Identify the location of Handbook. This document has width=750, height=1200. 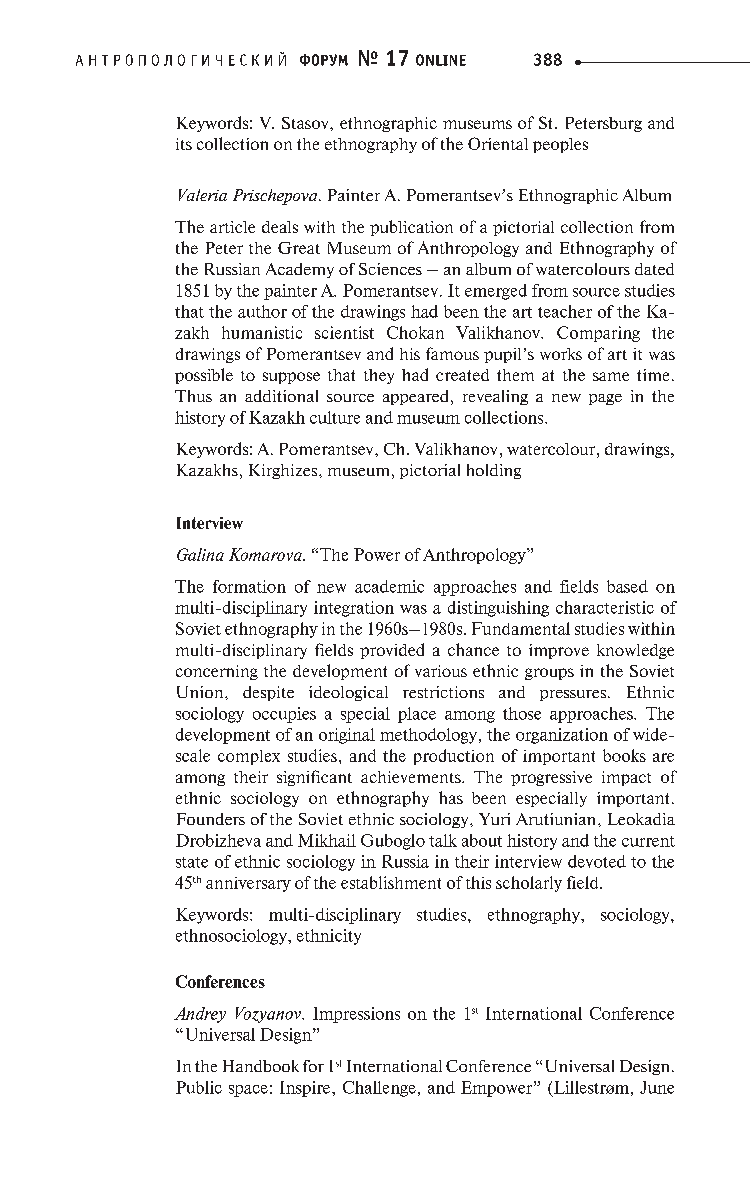
(261, 1066).
